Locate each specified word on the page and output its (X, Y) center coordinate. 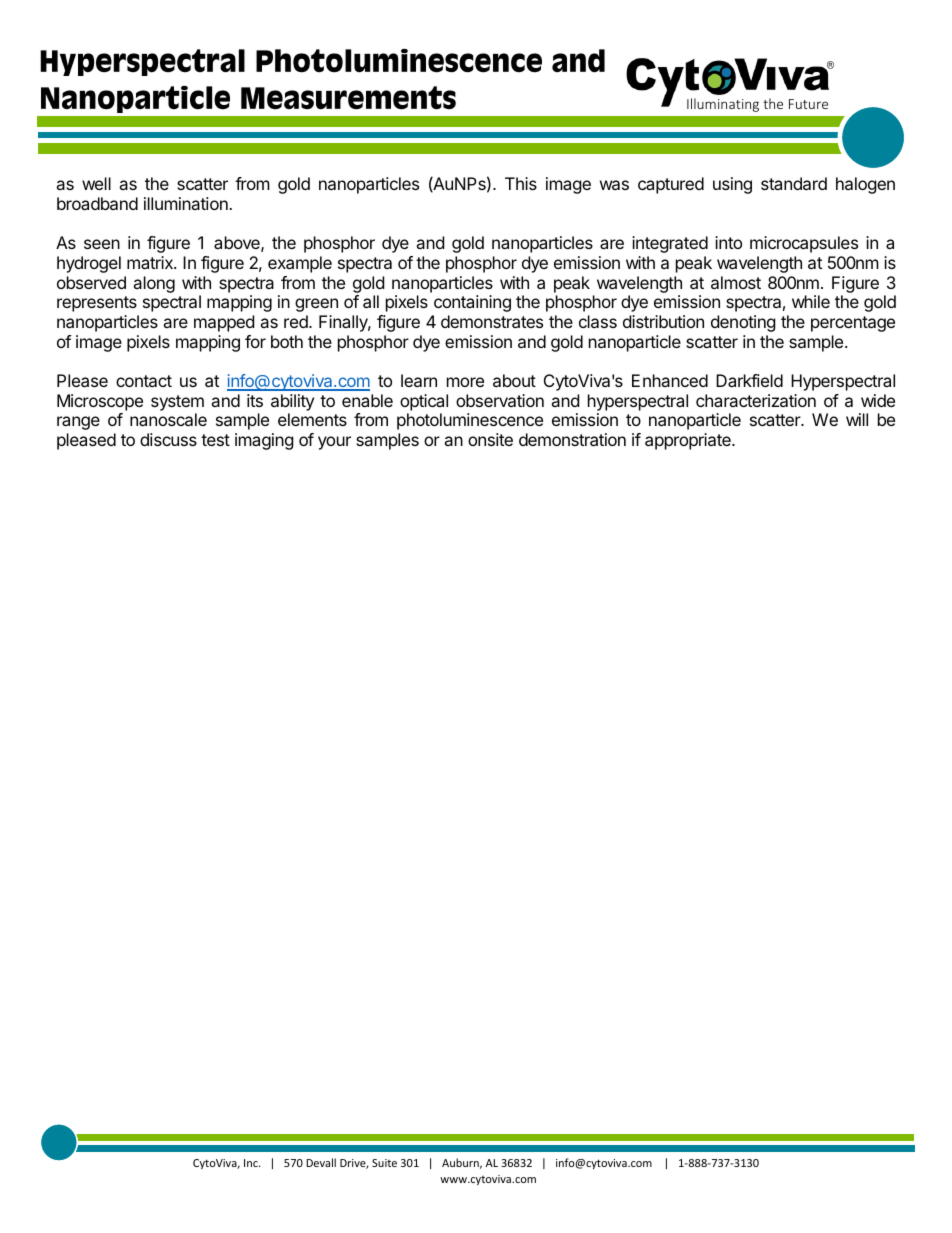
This (521, 183)
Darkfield (749, 380)
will (857, 419)
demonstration (572, 439)
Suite (384, 1163)
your (334, 443)
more (465, 382)
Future (808, 104)
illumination (187, 203)
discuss (168, 439)
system (177, 403)
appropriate (689, 441)
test (215, 440)
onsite (490, 439)
